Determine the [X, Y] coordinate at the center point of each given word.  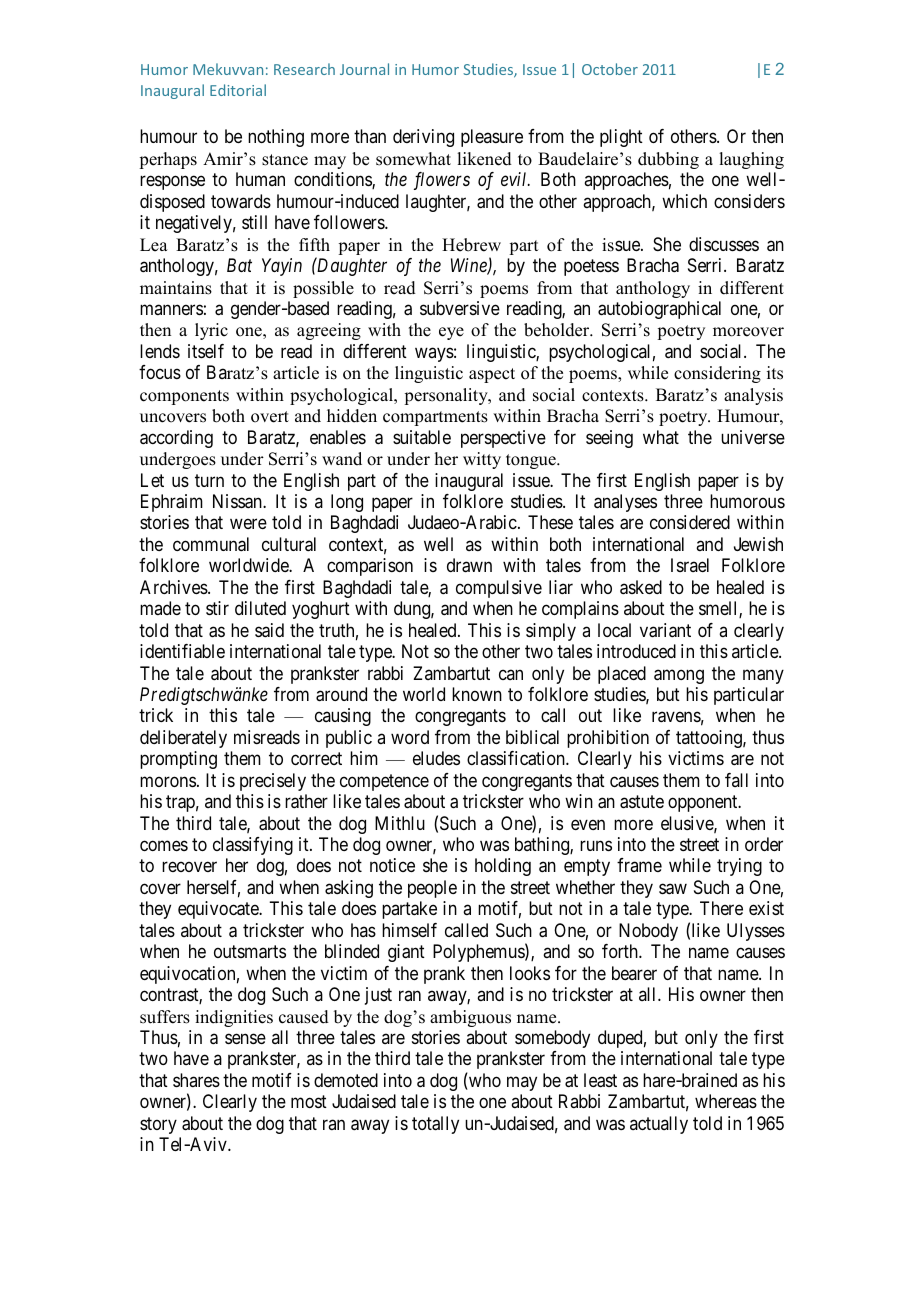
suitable [422, 437]
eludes [436, 758]
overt [270, 417]
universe [753, 437]
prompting [178, 760]
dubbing [668, 160]
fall [736, 780]
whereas [726, 1101]
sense [245, 1038]
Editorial [238, 90]
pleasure [492, 138]
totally [435, 1125]
